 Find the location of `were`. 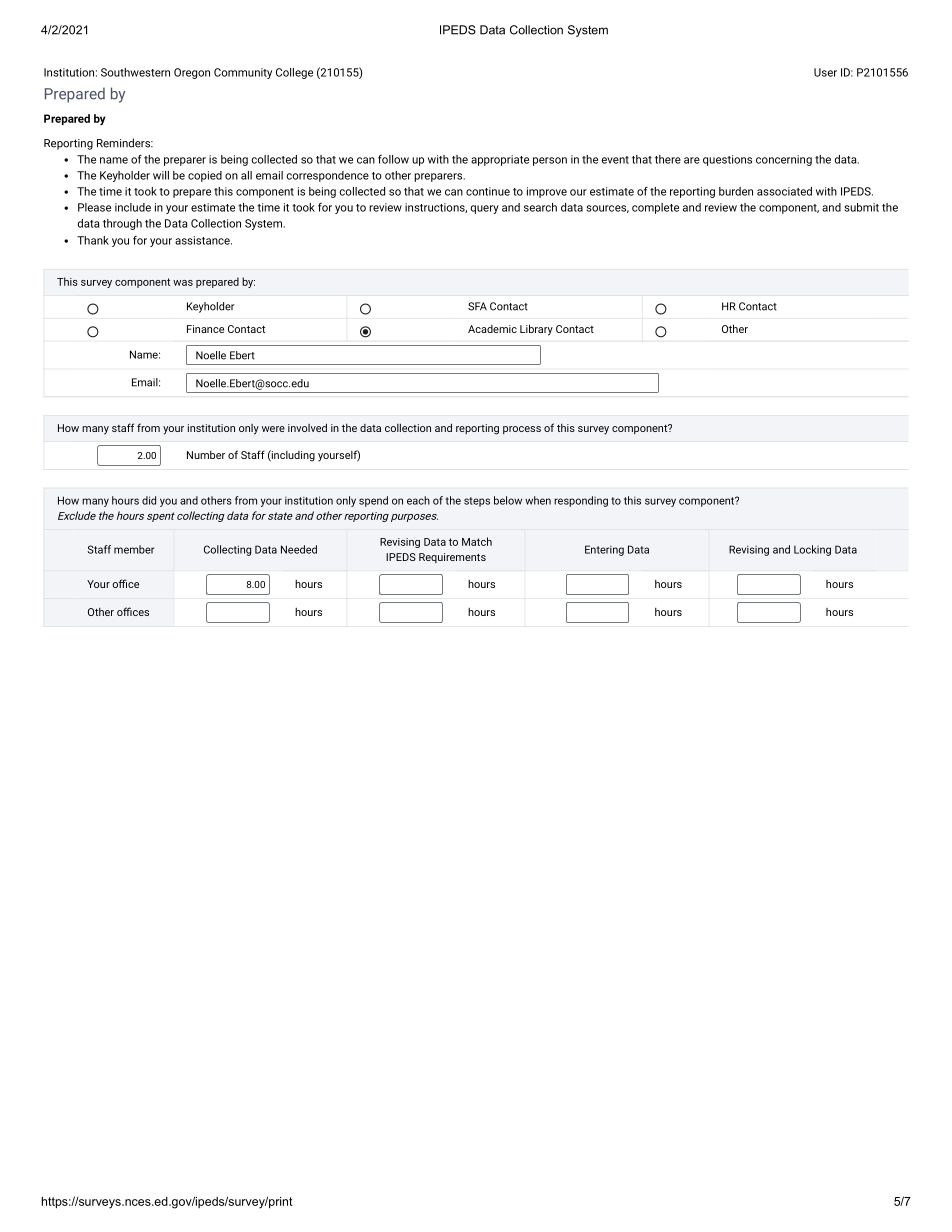

were is located at coordinates (273, 429).
